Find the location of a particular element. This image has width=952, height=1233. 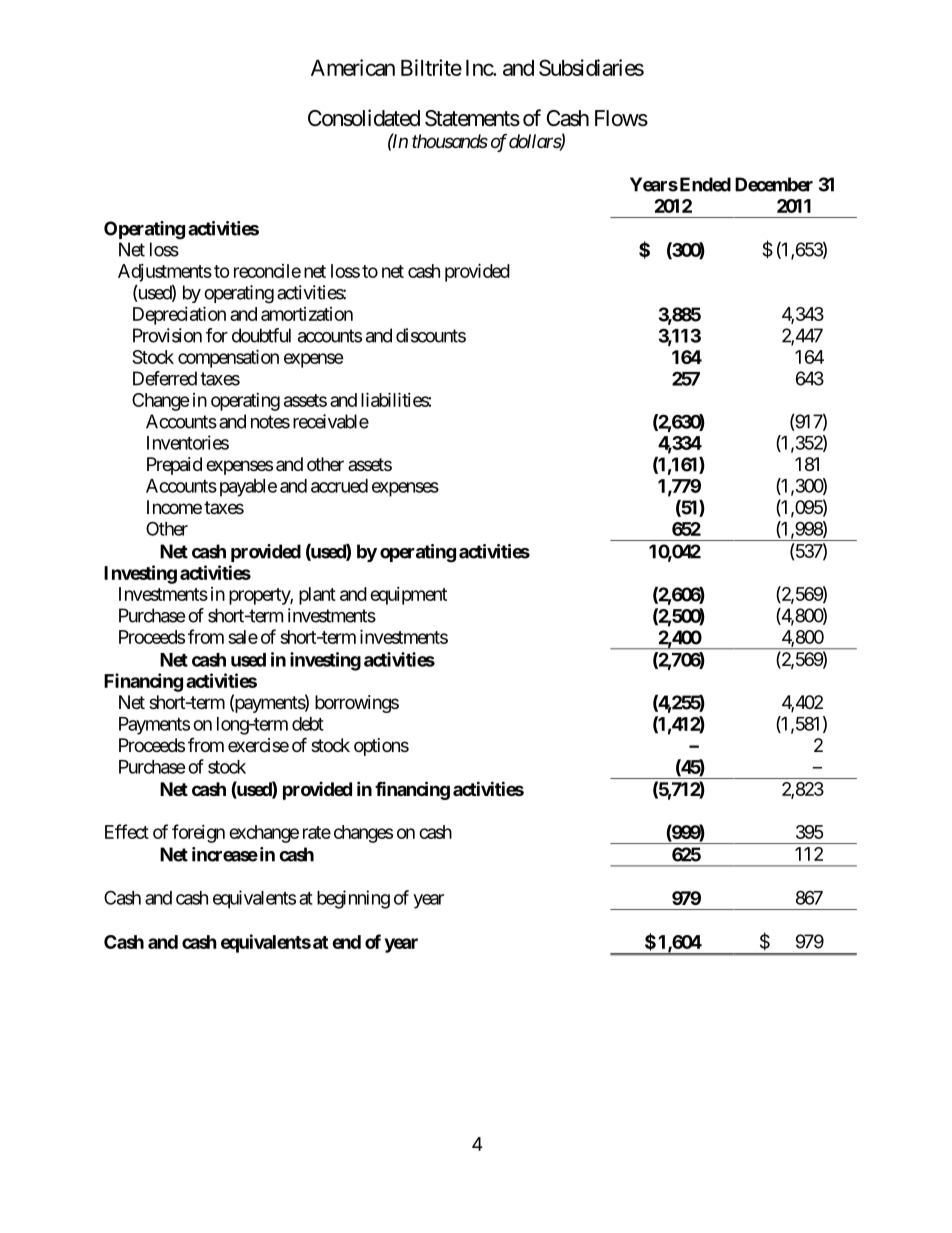

foreign is located at coordinates (198, 833).
